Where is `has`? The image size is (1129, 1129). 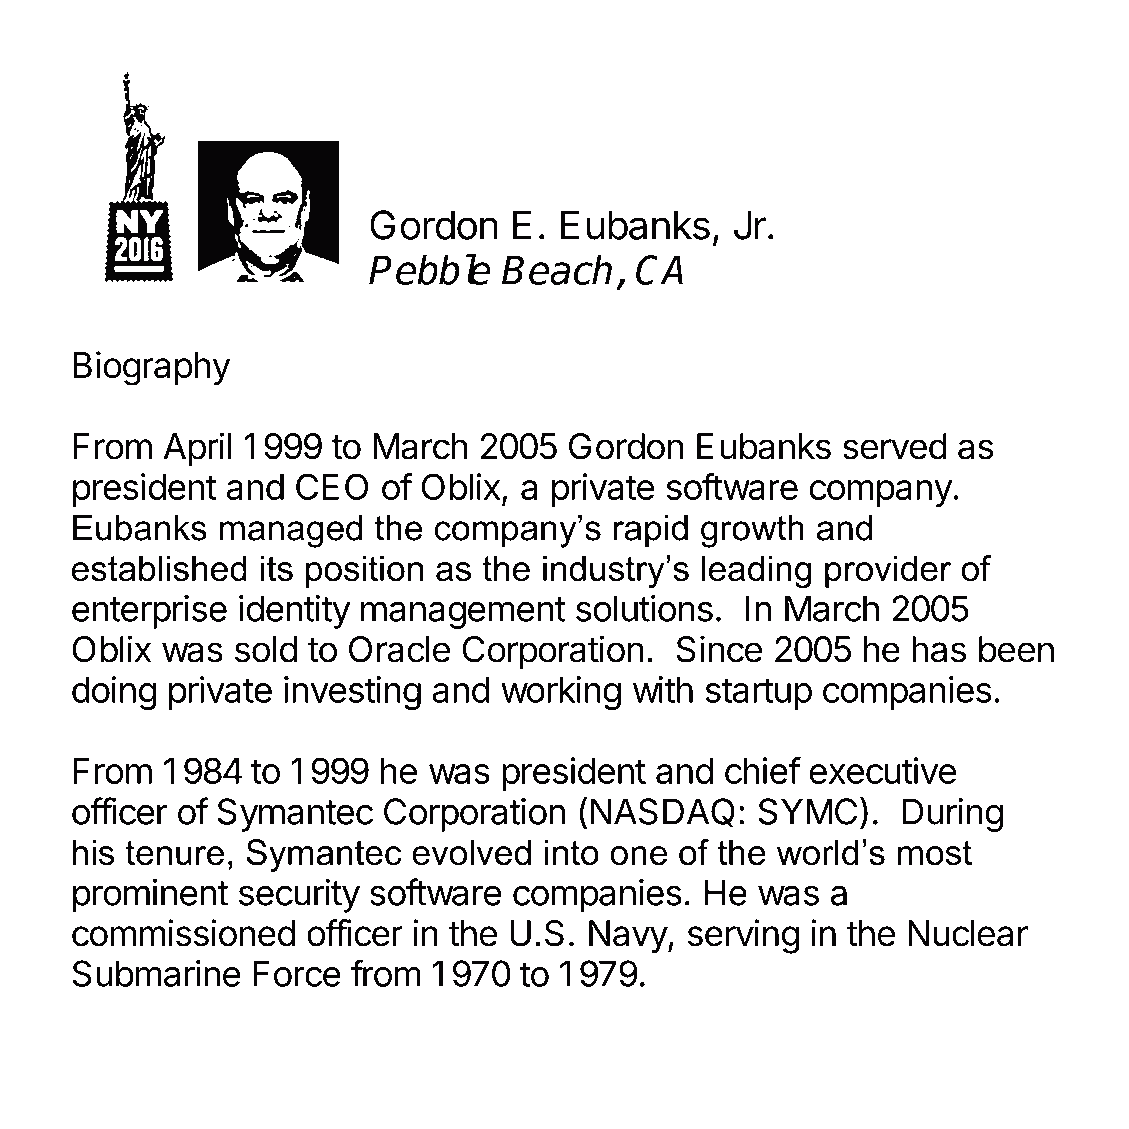
has is located at coordinates (939, 649).
